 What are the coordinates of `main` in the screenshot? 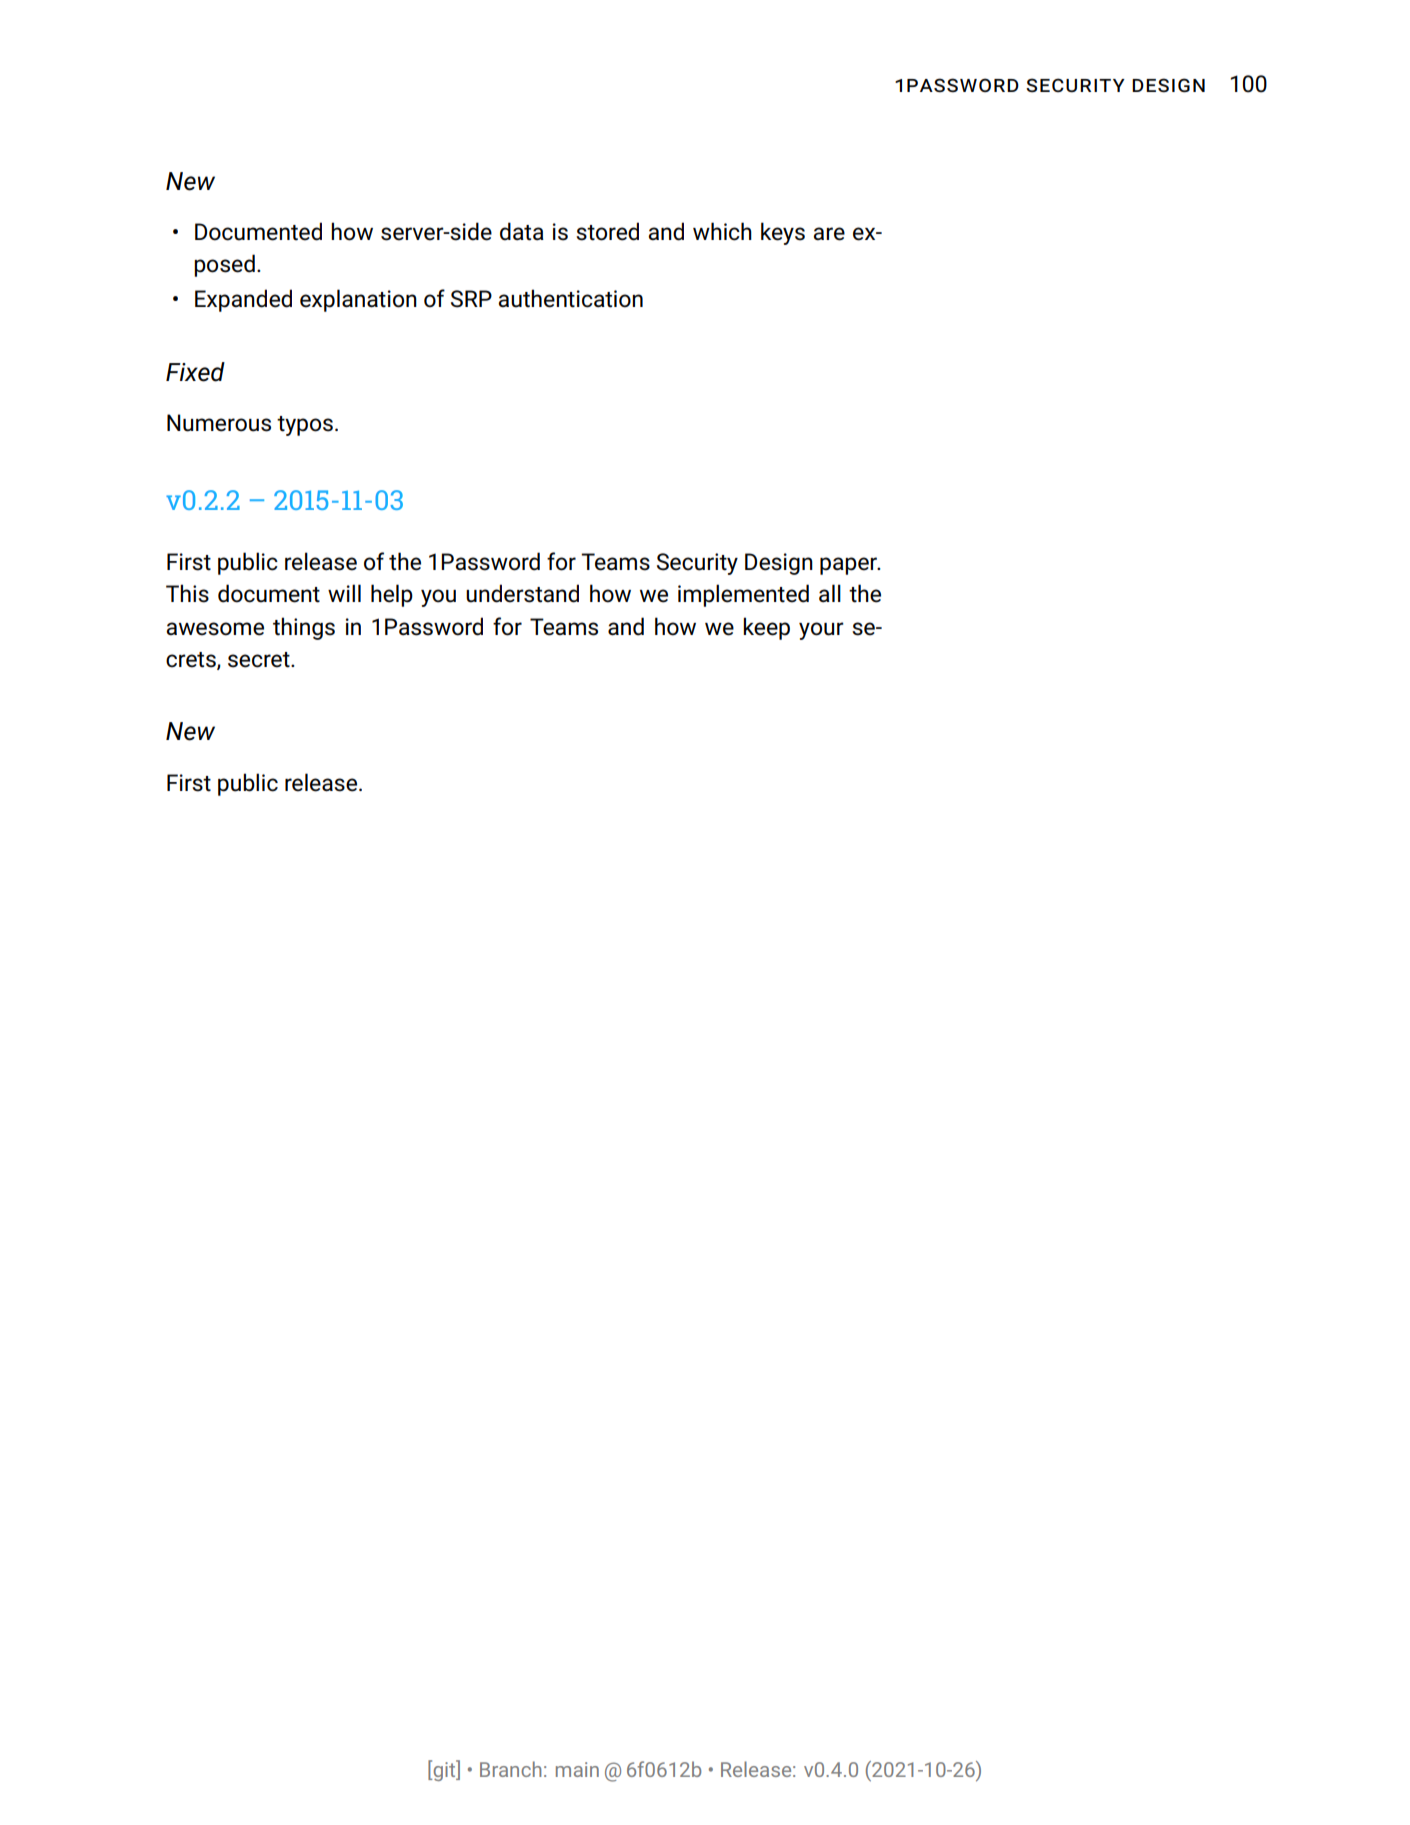 It's located at (577, 1769).
